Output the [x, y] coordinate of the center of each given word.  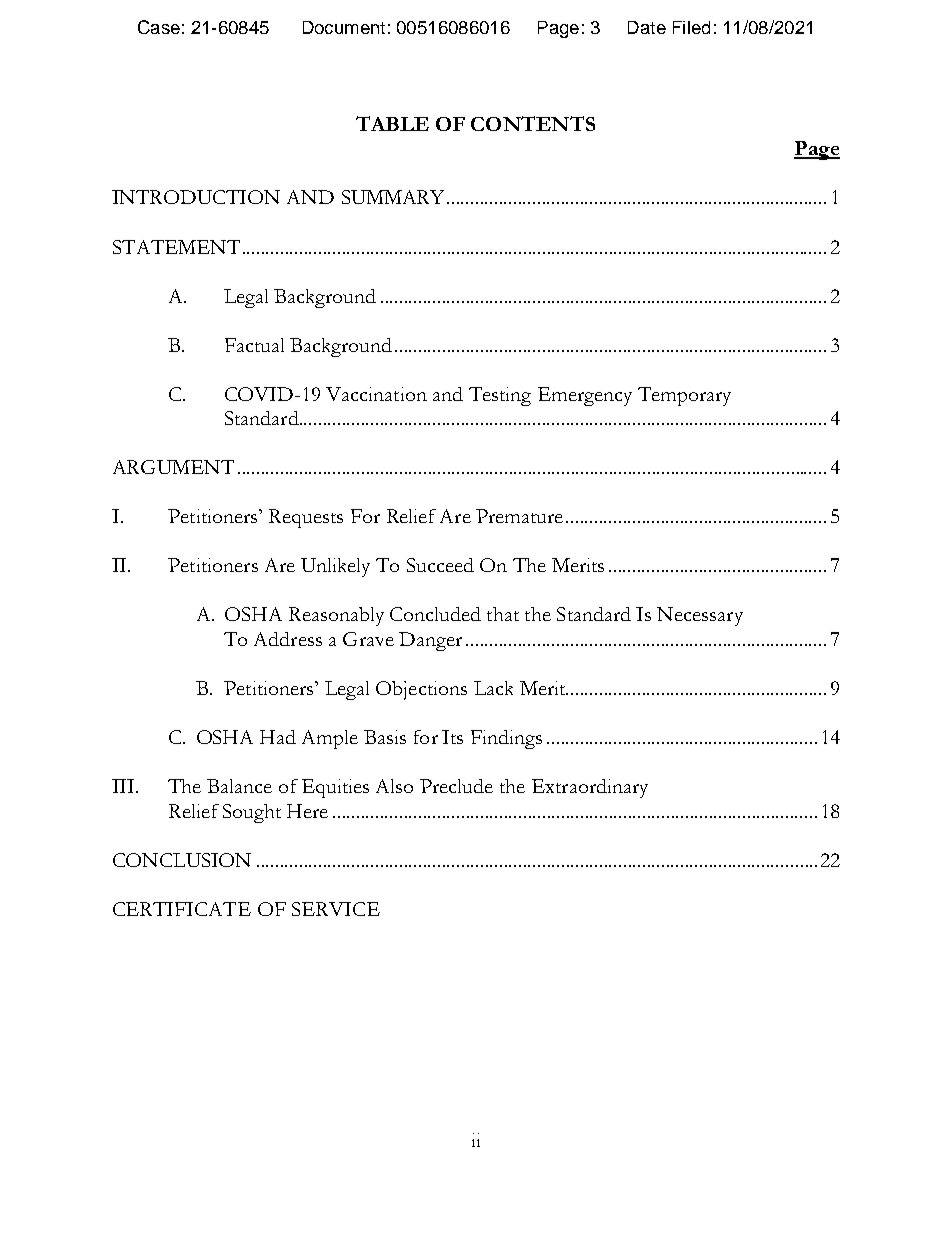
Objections [421, 690]
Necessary [700, 616]
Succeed [440, 565]
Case [159, 27]
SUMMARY [395, 197]
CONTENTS [533, 123]
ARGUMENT [173, 467]
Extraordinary [590, 788]
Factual [254, 345]
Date [647, 27]
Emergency [585, 396]
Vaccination [376, 394]
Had [278, 737]
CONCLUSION [182, 860]
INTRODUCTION [196, 197]
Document [344, 27]
